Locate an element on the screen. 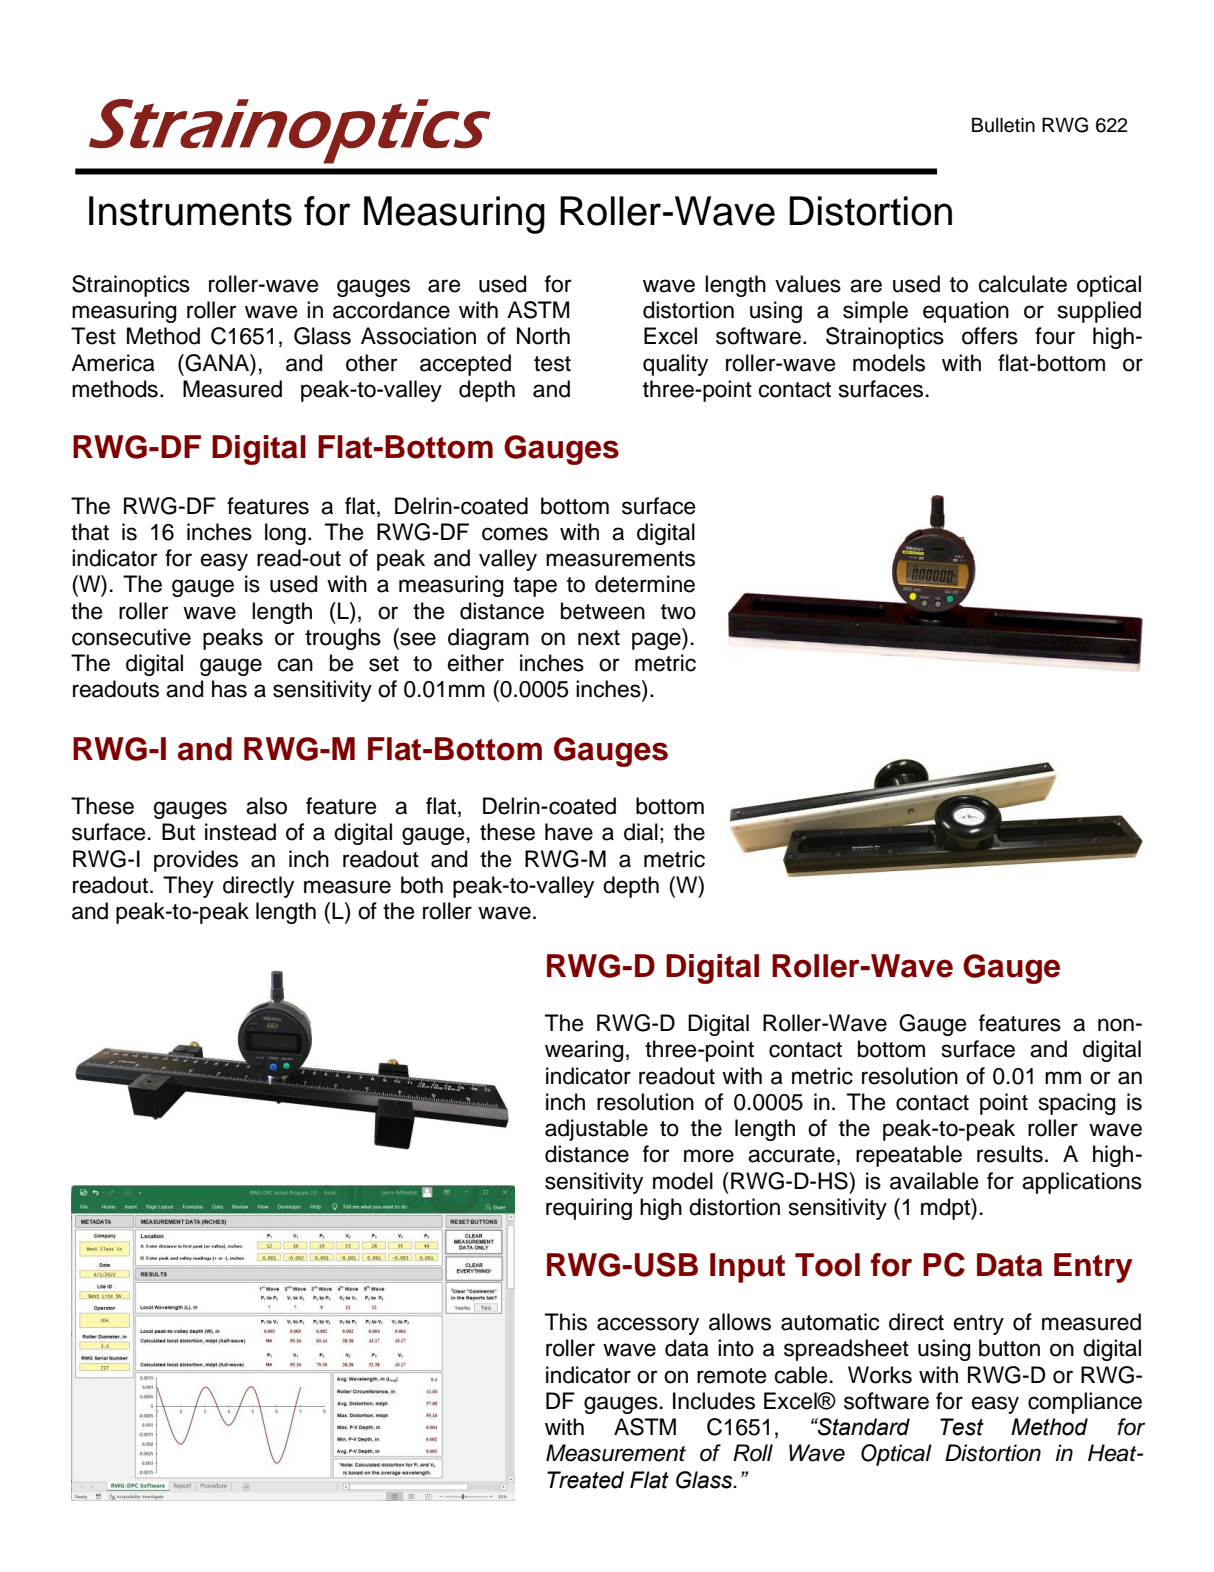  Instruments is located at coordinates (190, 211).
